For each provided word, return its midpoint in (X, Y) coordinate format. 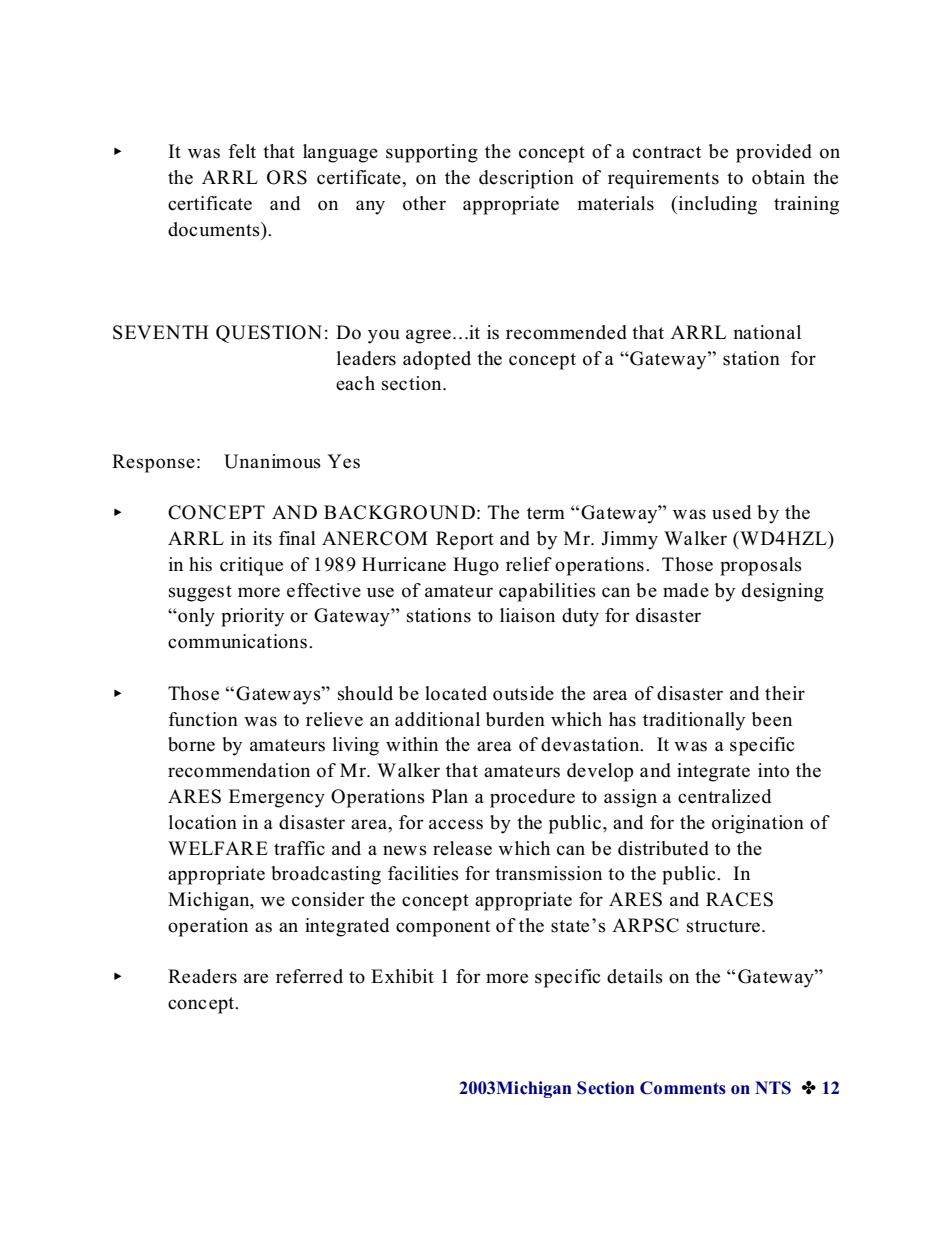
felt (242, 151)
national (767, 332)
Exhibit (402, 976)
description (526, 179)
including (716, 205)
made (686, 590)
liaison (527, 615)
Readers (202, 976)
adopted (437, 360)
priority (252, 617)
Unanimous (272, 461)
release (462, 848)
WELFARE (218, 848)
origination (758, 824)
